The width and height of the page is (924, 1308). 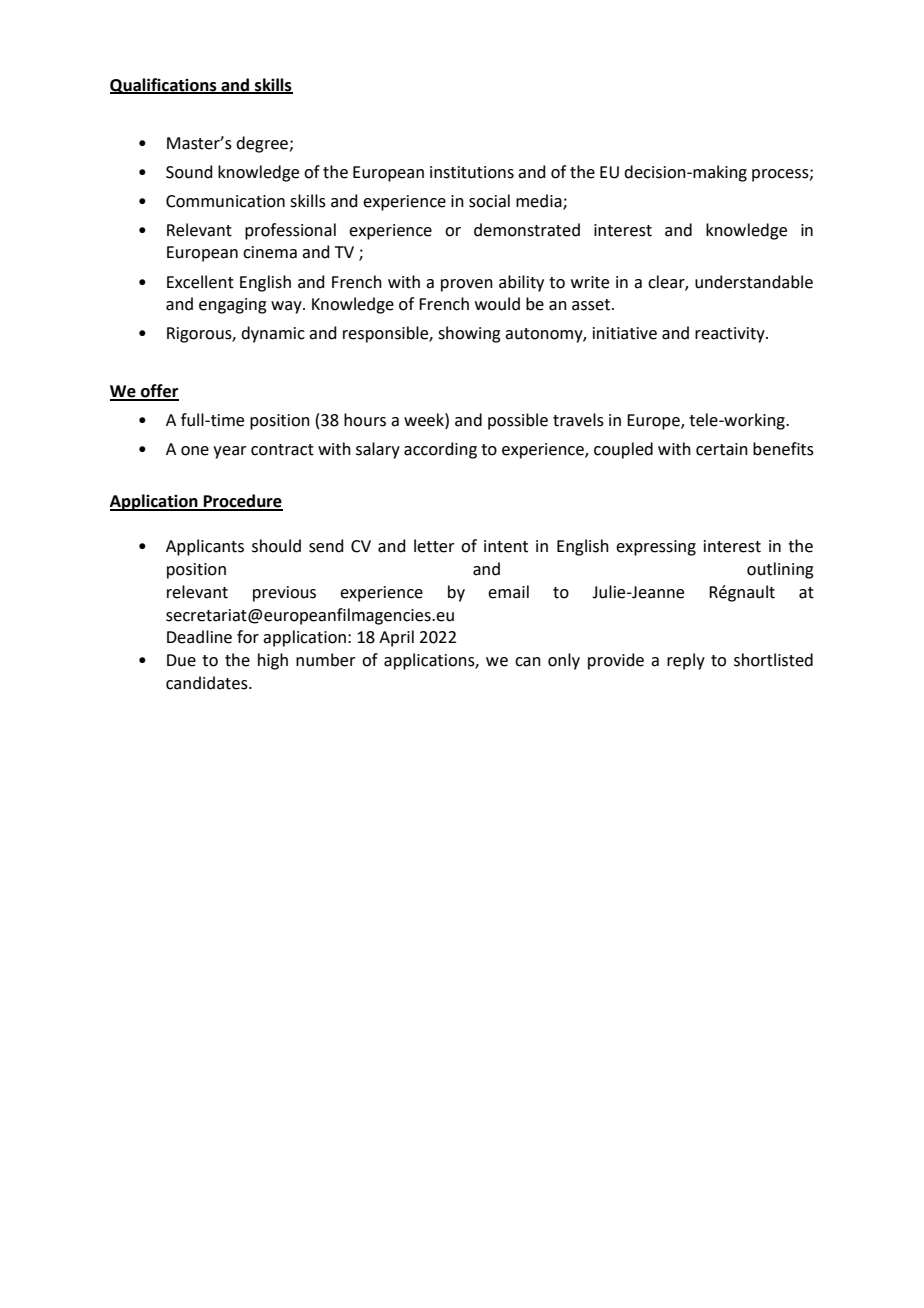 I want to click on media, so click(x=540, y=201).
